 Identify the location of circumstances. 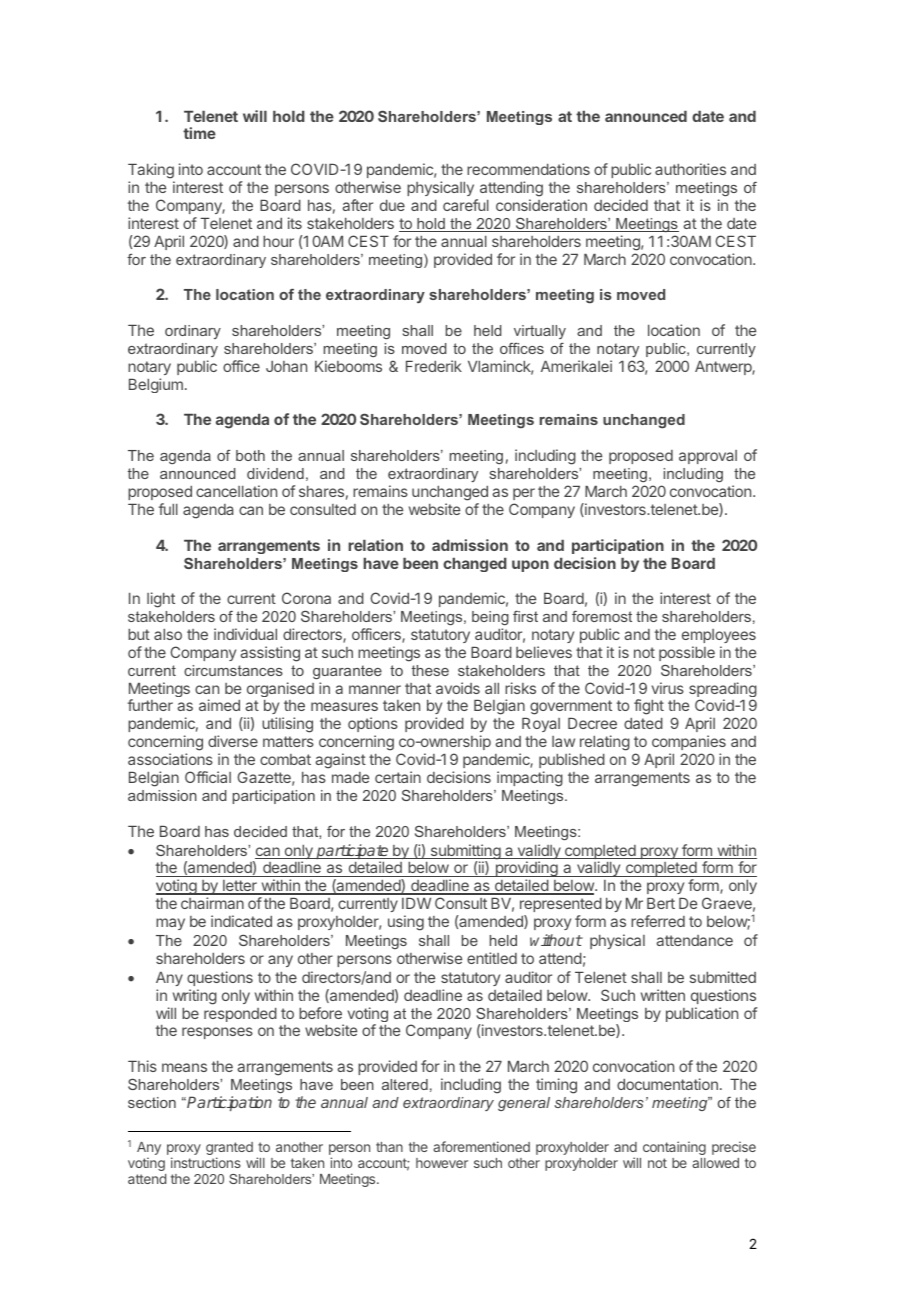
(233, 670).
